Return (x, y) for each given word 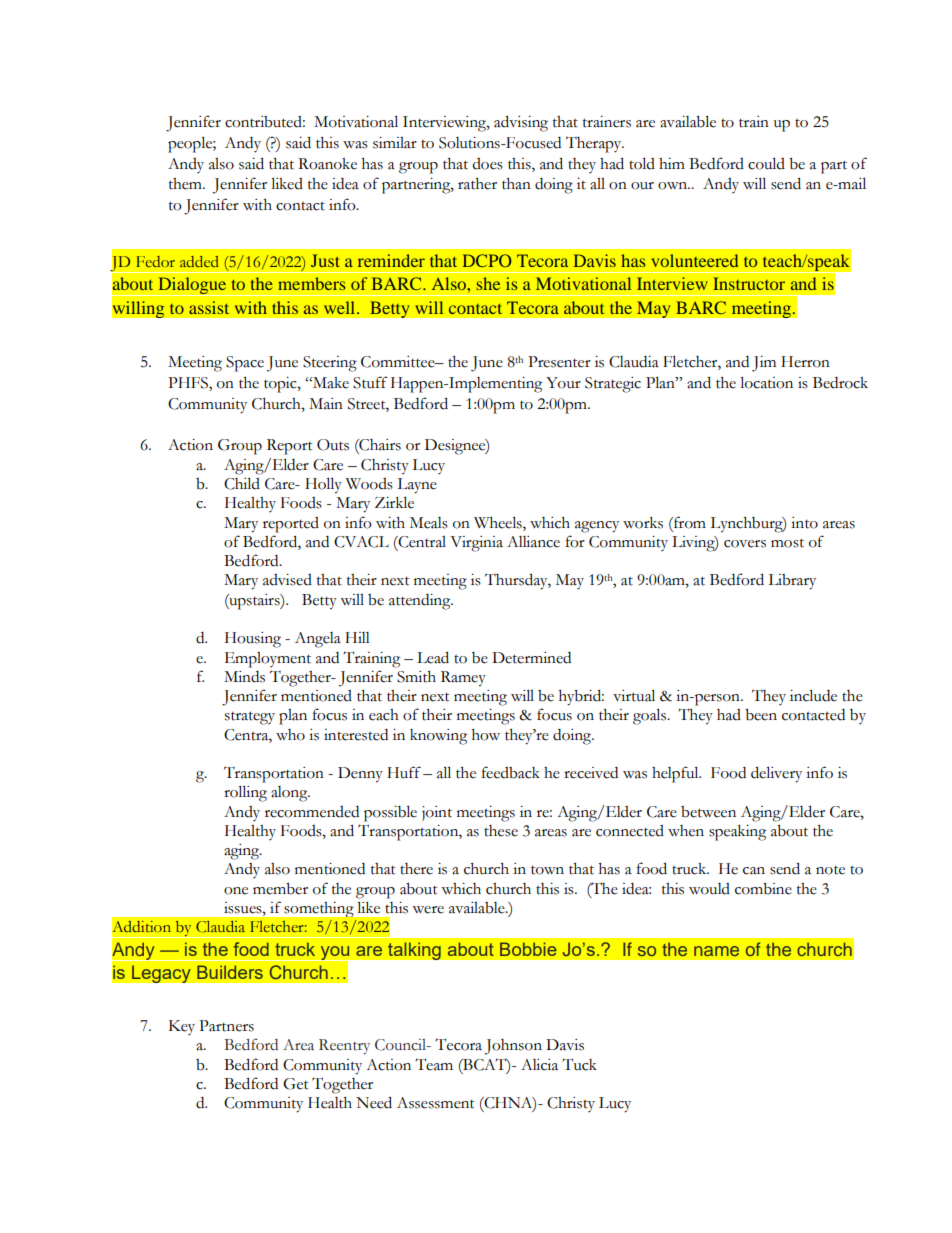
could (766, 163)
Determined (531, 658)
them (186, 184)
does (487, 164)
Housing (253, 640)
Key (182, 1027)
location (766, 382)
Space (245, 364)
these (501, 831)
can (754, 871)
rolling (245, 793)
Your (563, 383)
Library (792, 582)
